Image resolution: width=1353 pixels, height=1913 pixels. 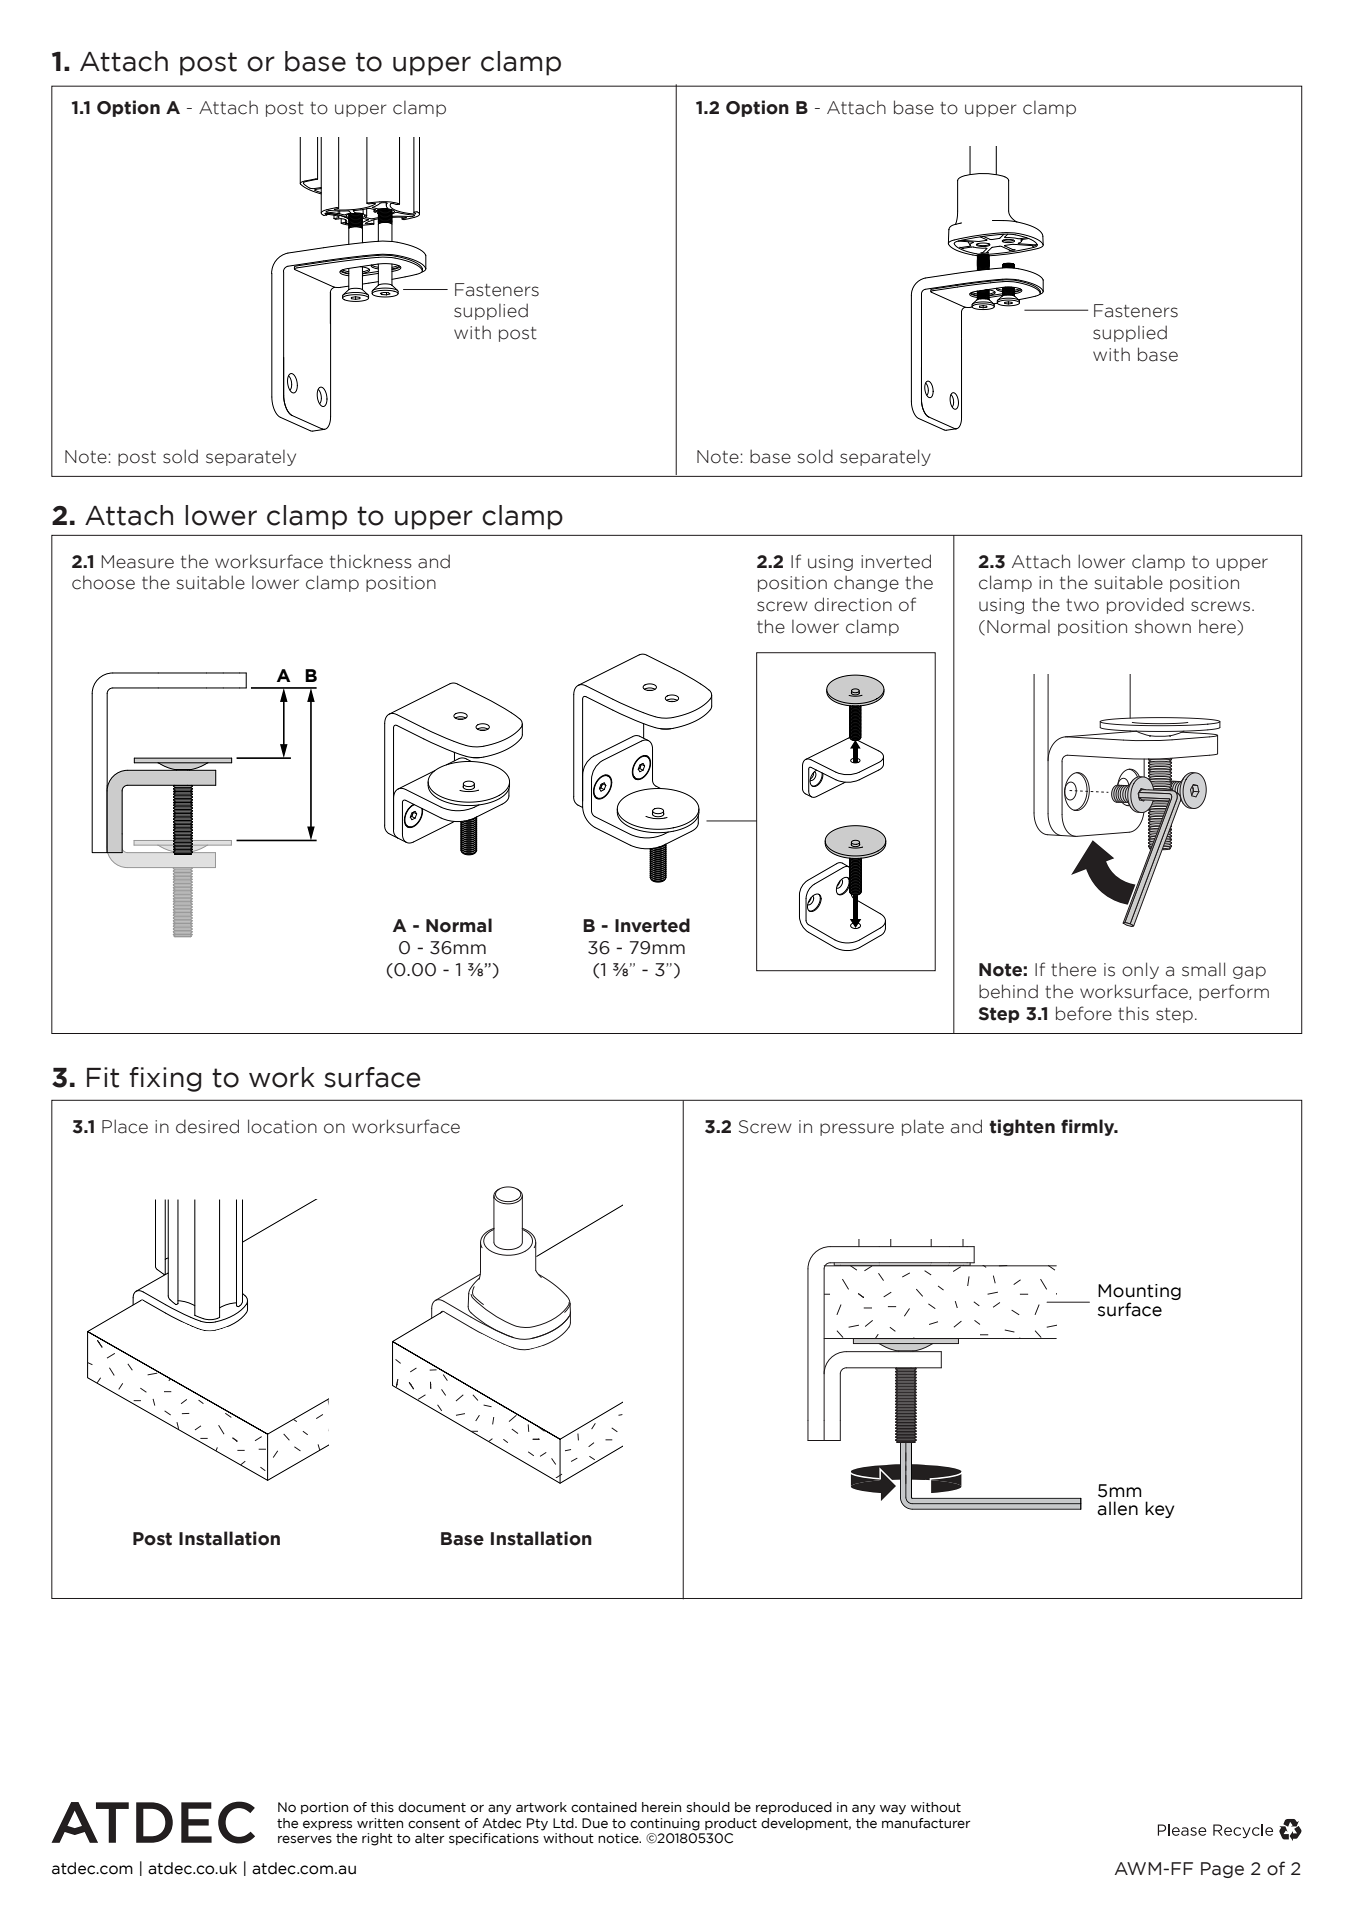 I want to click on should, so click(x=708, y=1807).
